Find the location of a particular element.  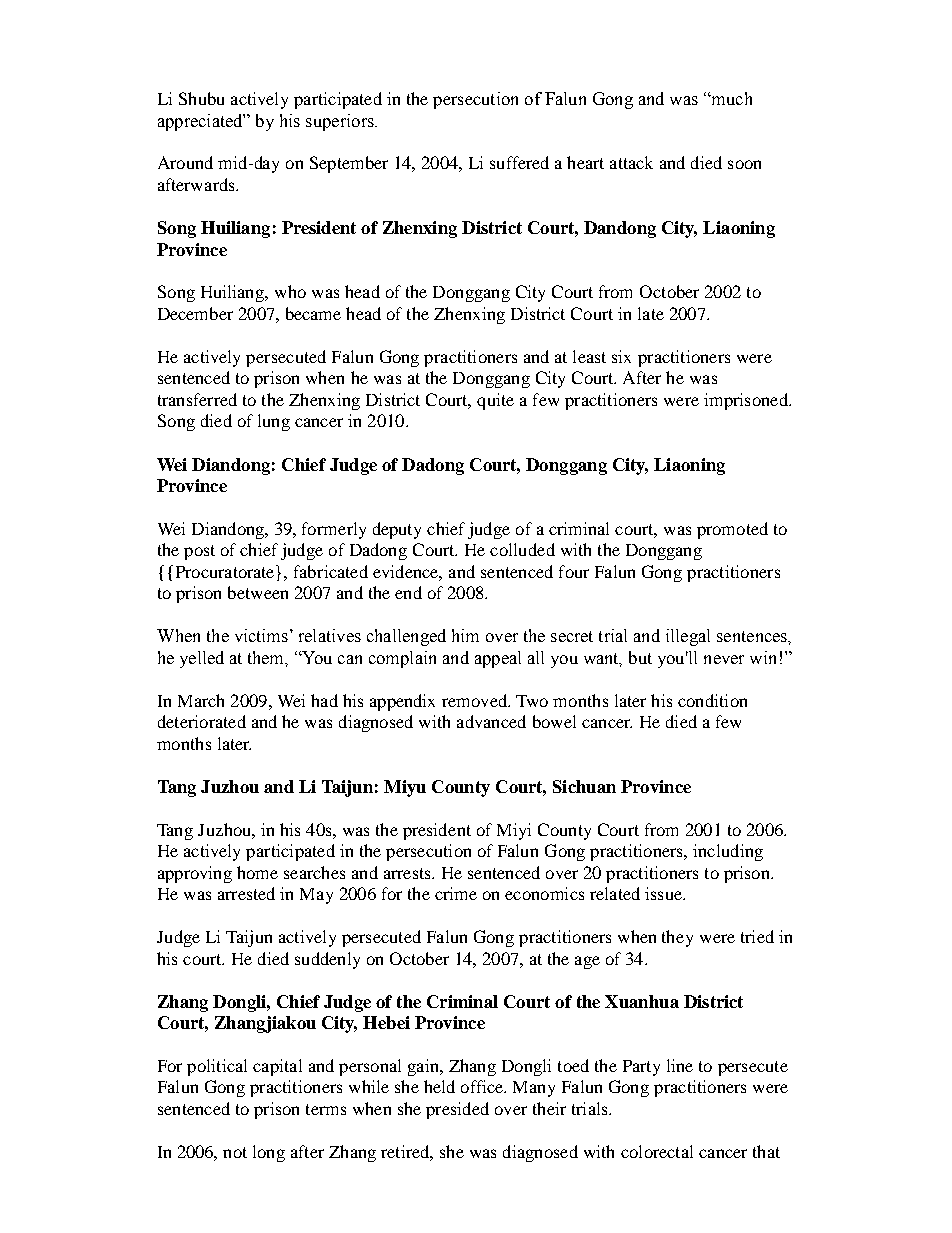

long is located at coordinates (269, 1153).
